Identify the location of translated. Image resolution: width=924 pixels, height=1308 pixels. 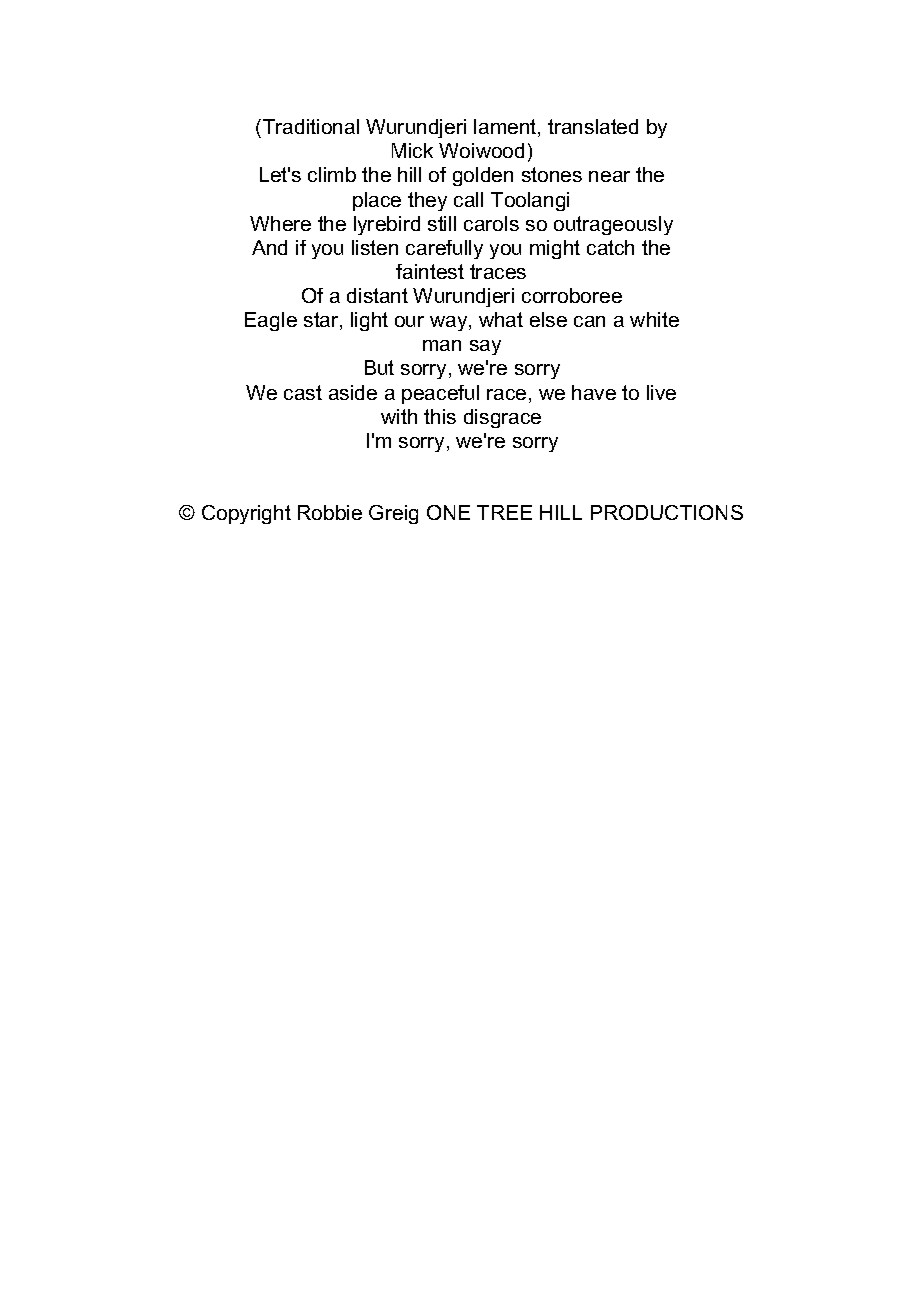
(593, 126).
